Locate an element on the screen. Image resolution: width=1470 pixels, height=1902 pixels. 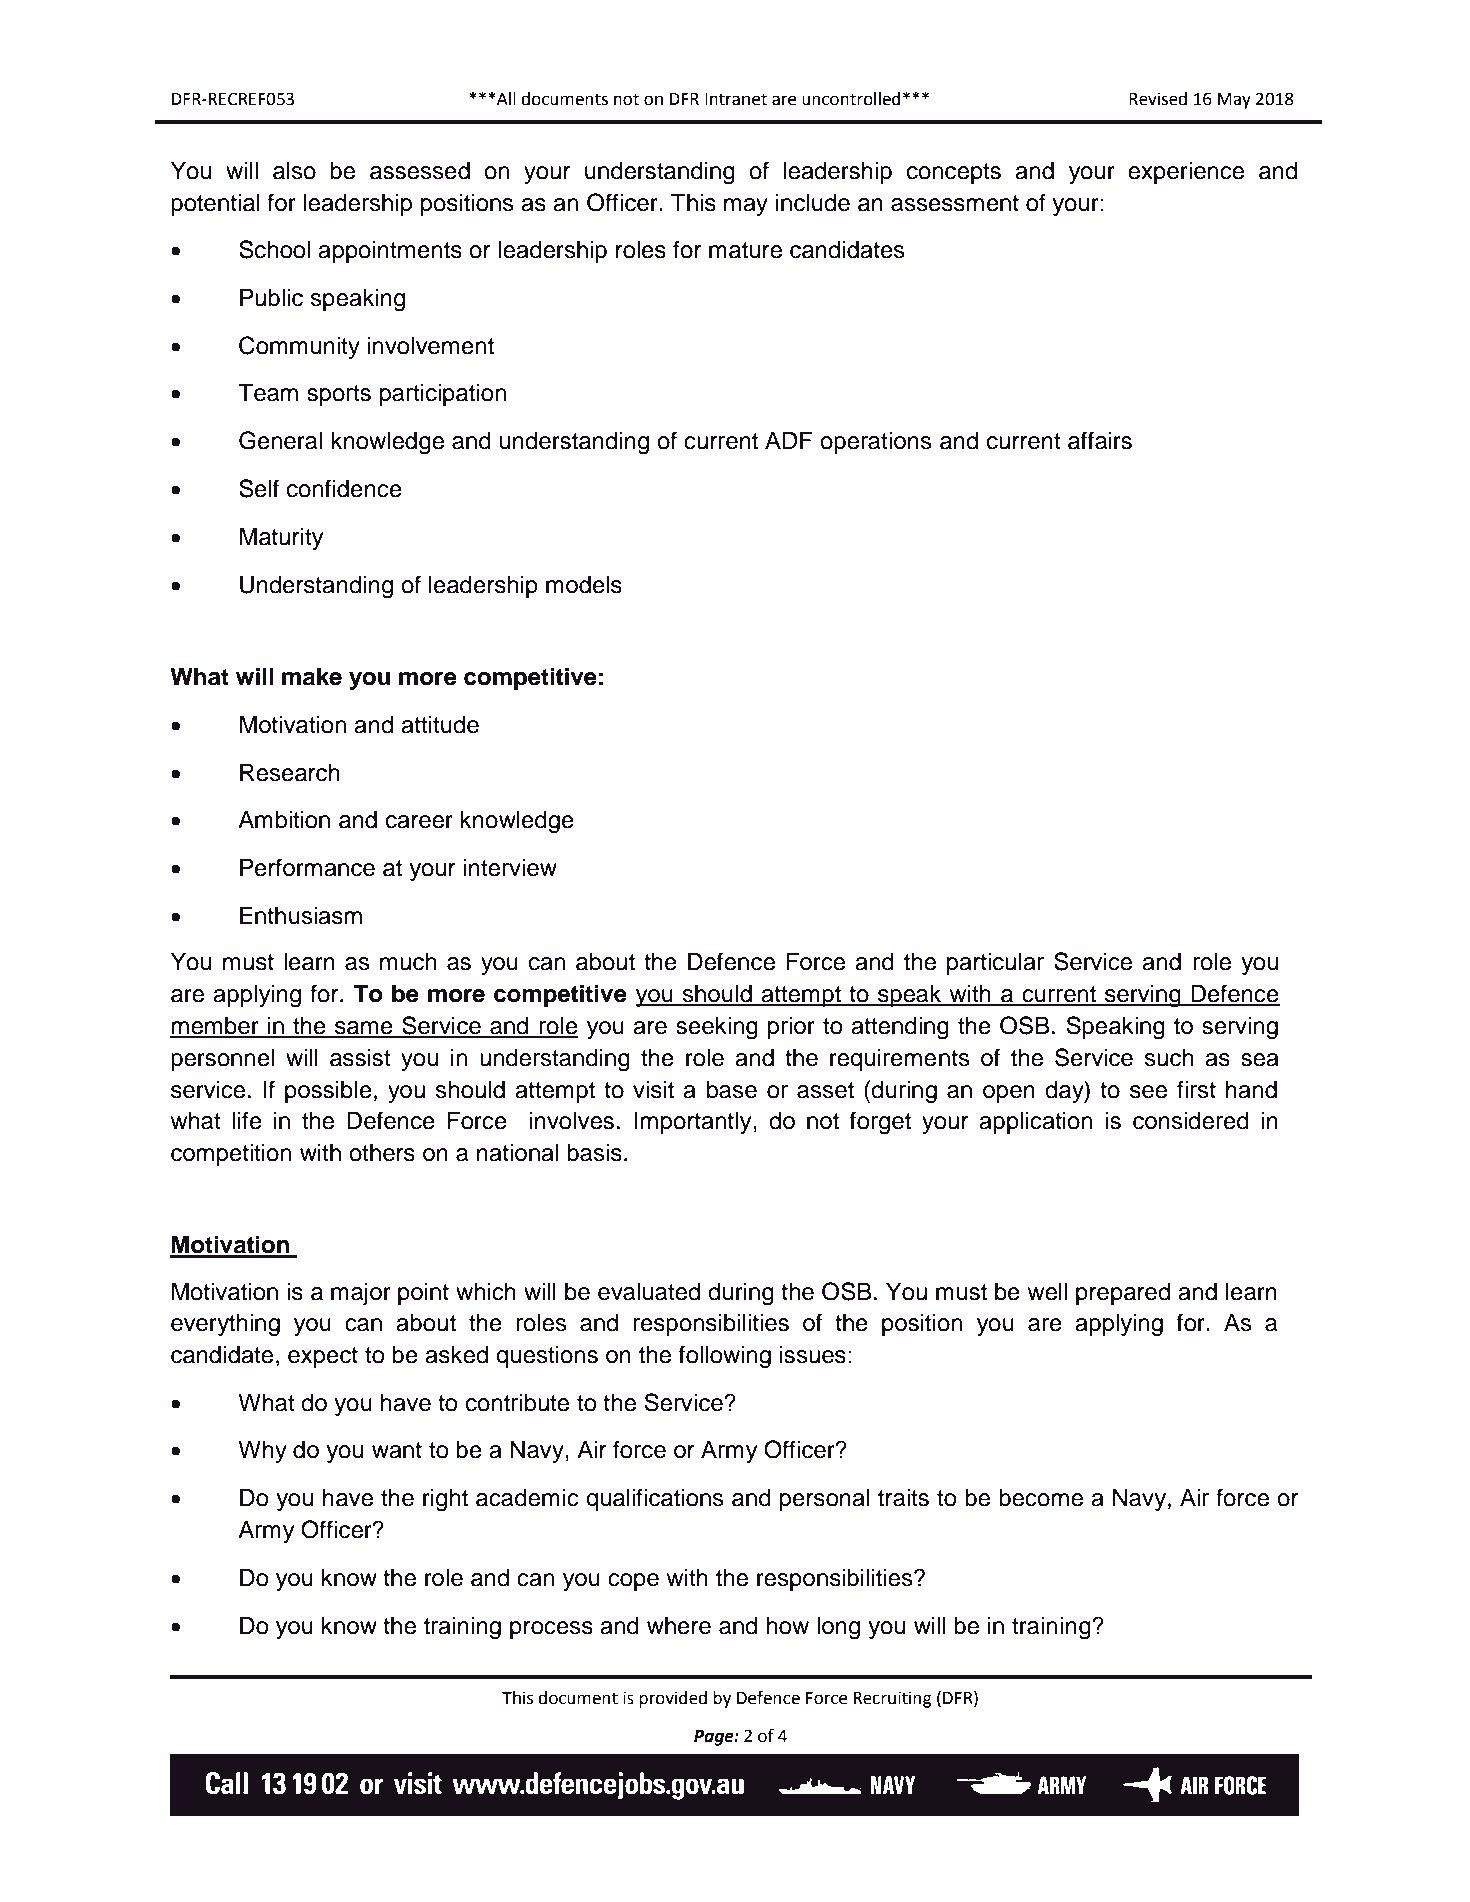
process is located at coordinates (551, 1630).
